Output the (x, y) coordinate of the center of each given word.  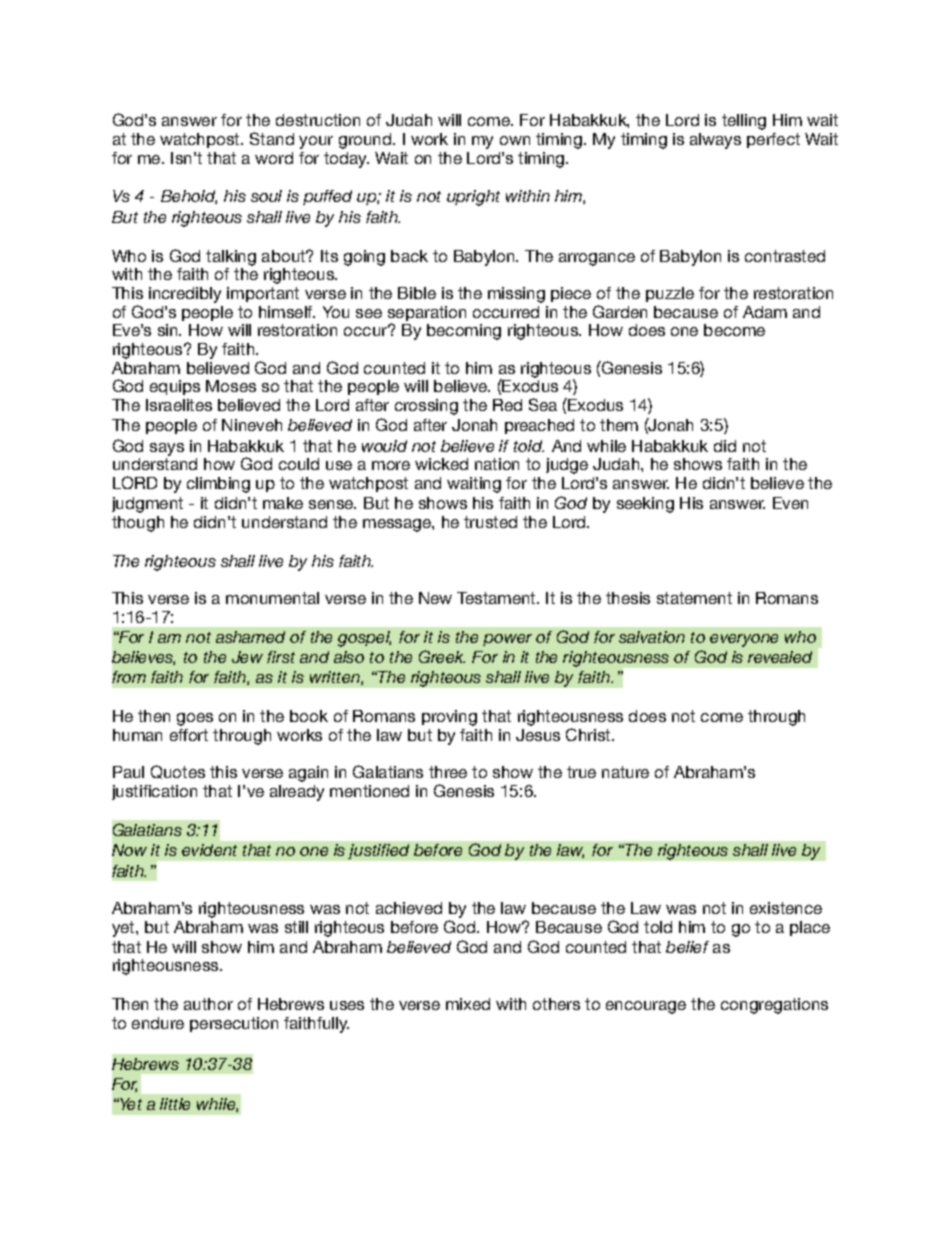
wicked (441, 464)
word (274, 158)
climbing (218, 485)
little (175, 1104)
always (715, 141)
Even (790, 503)
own (515, 140)
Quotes (178, 772)
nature (625, 772)
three (448, 772)
